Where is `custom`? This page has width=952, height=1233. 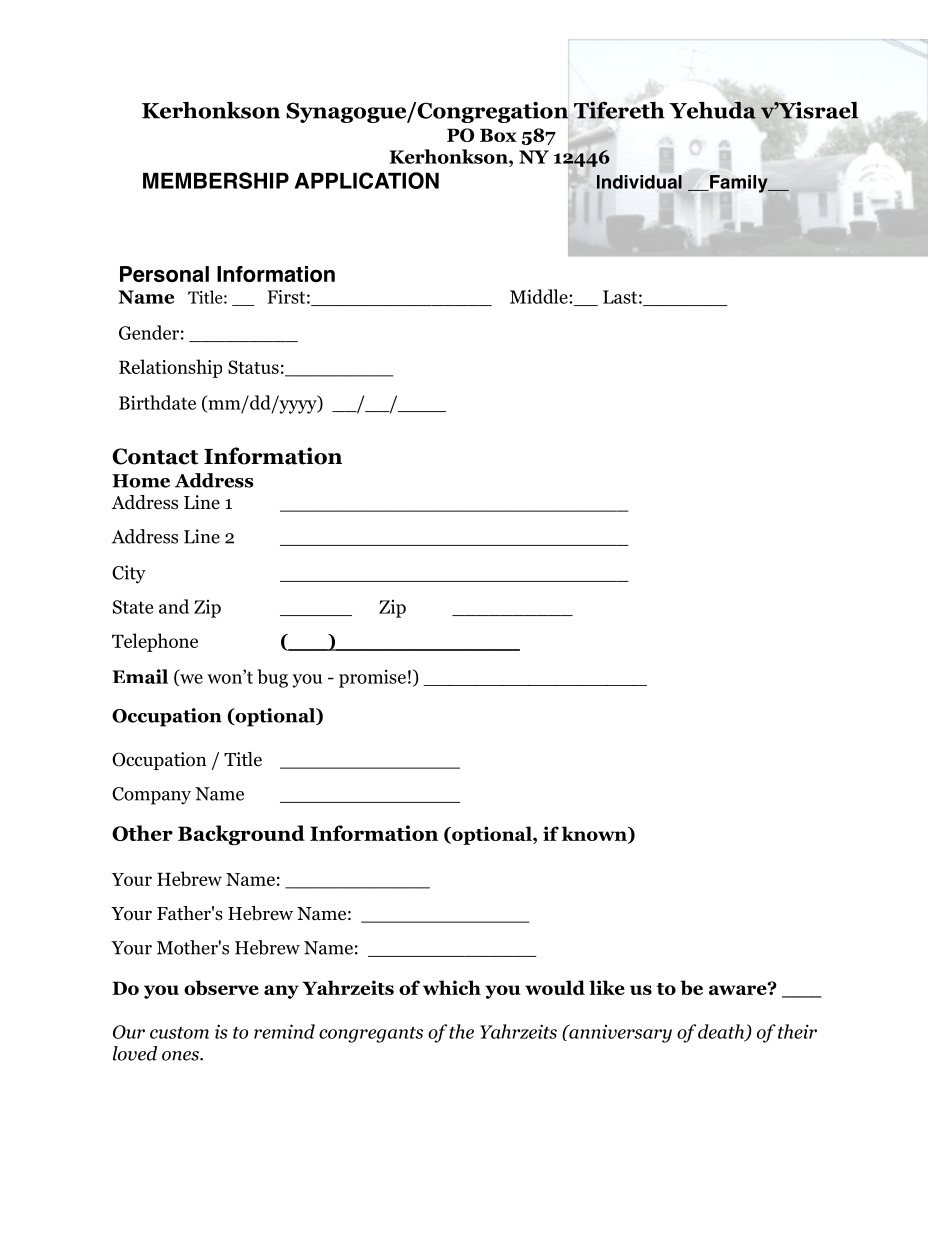 custom is located at coordinates (179, 1033).
